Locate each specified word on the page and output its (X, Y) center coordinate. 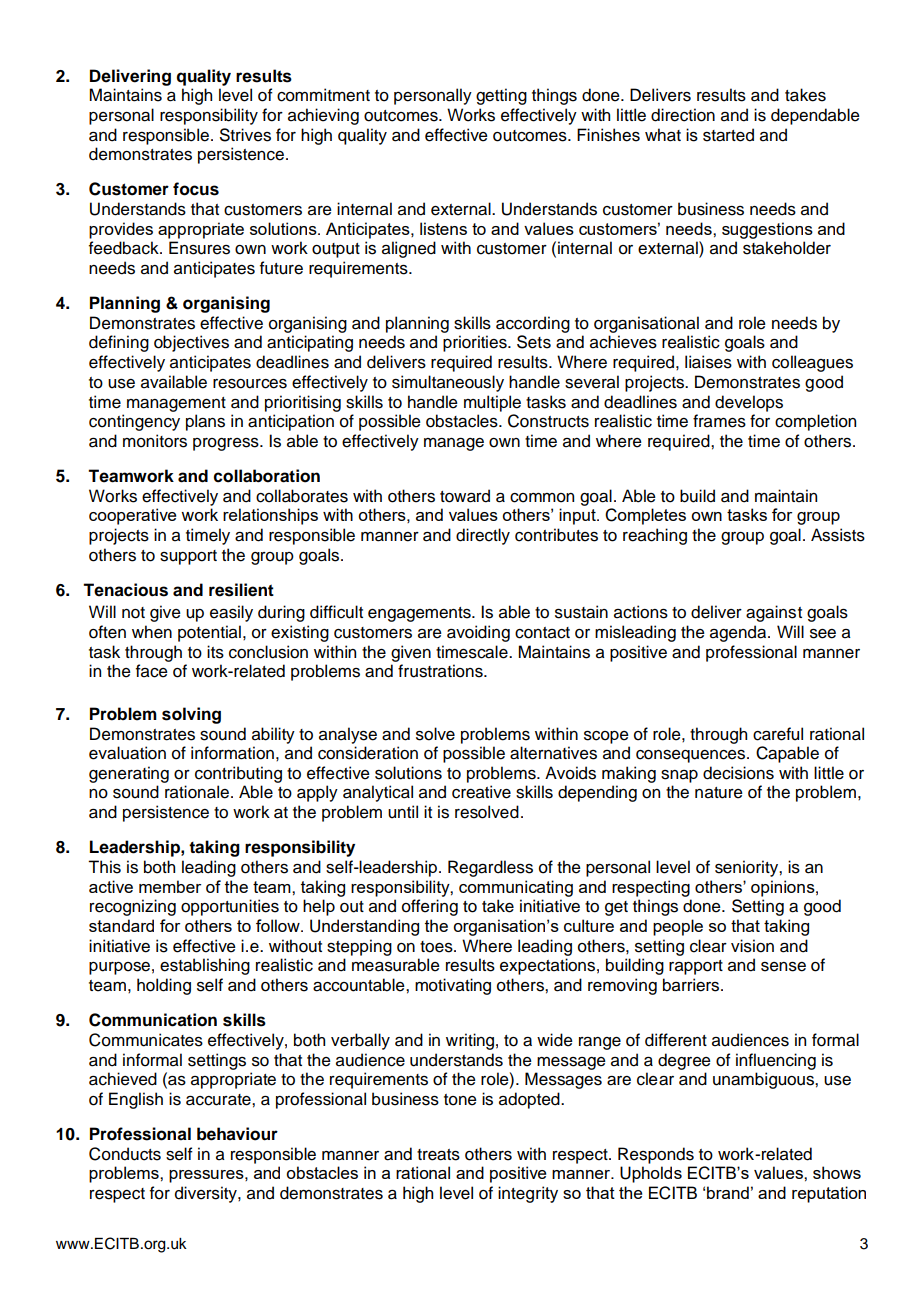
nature (719, 793)
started (728, 135)
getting (501, 96)
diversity (207, 1194)
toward (465, 496)
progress (227, 444)
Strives (245, 135)
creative (481, 792)
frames (719, 421)
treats (438, 1155)
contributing (238, 774)
